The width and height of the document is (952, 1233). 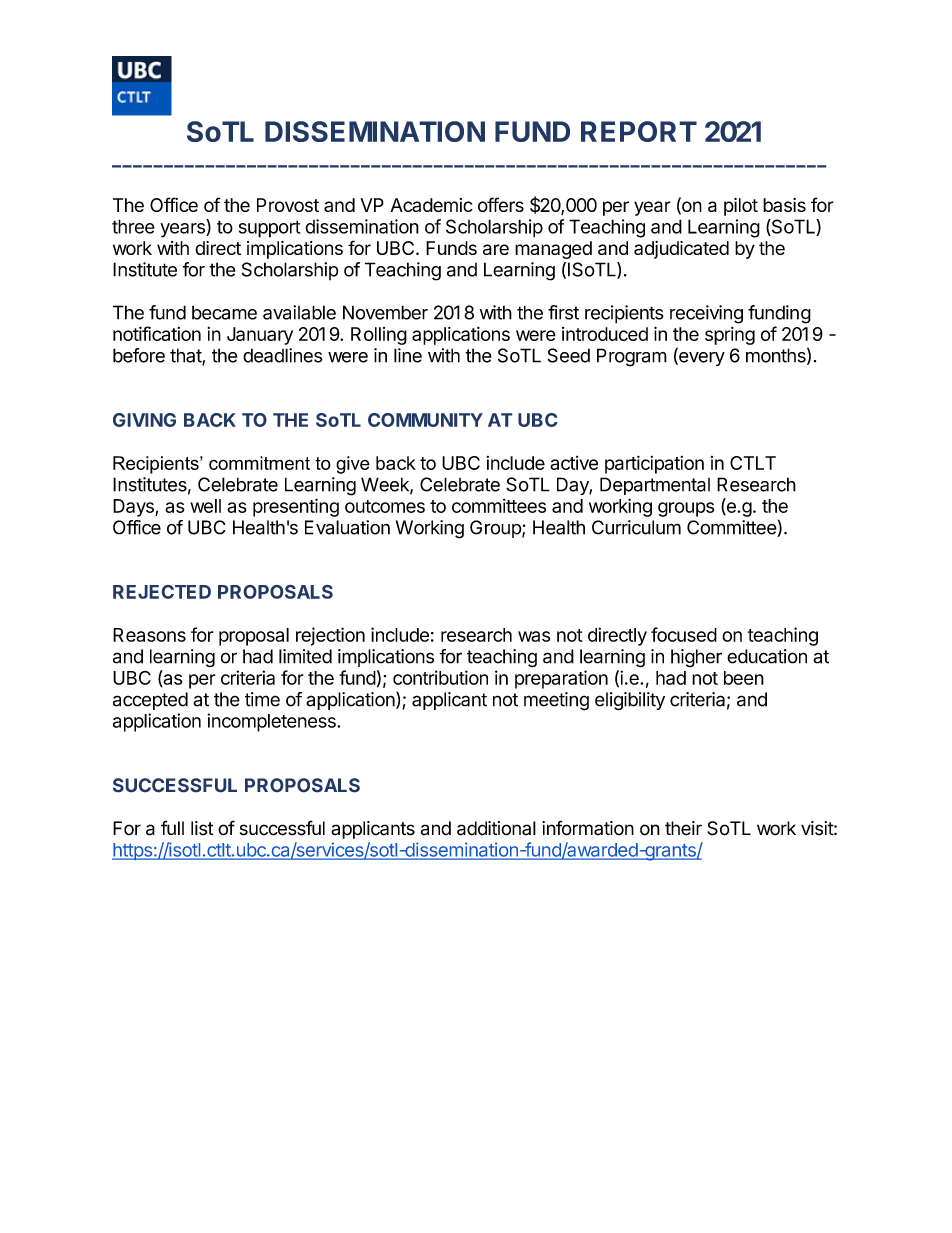 I want to click on are, so click(x=496, y=249).
